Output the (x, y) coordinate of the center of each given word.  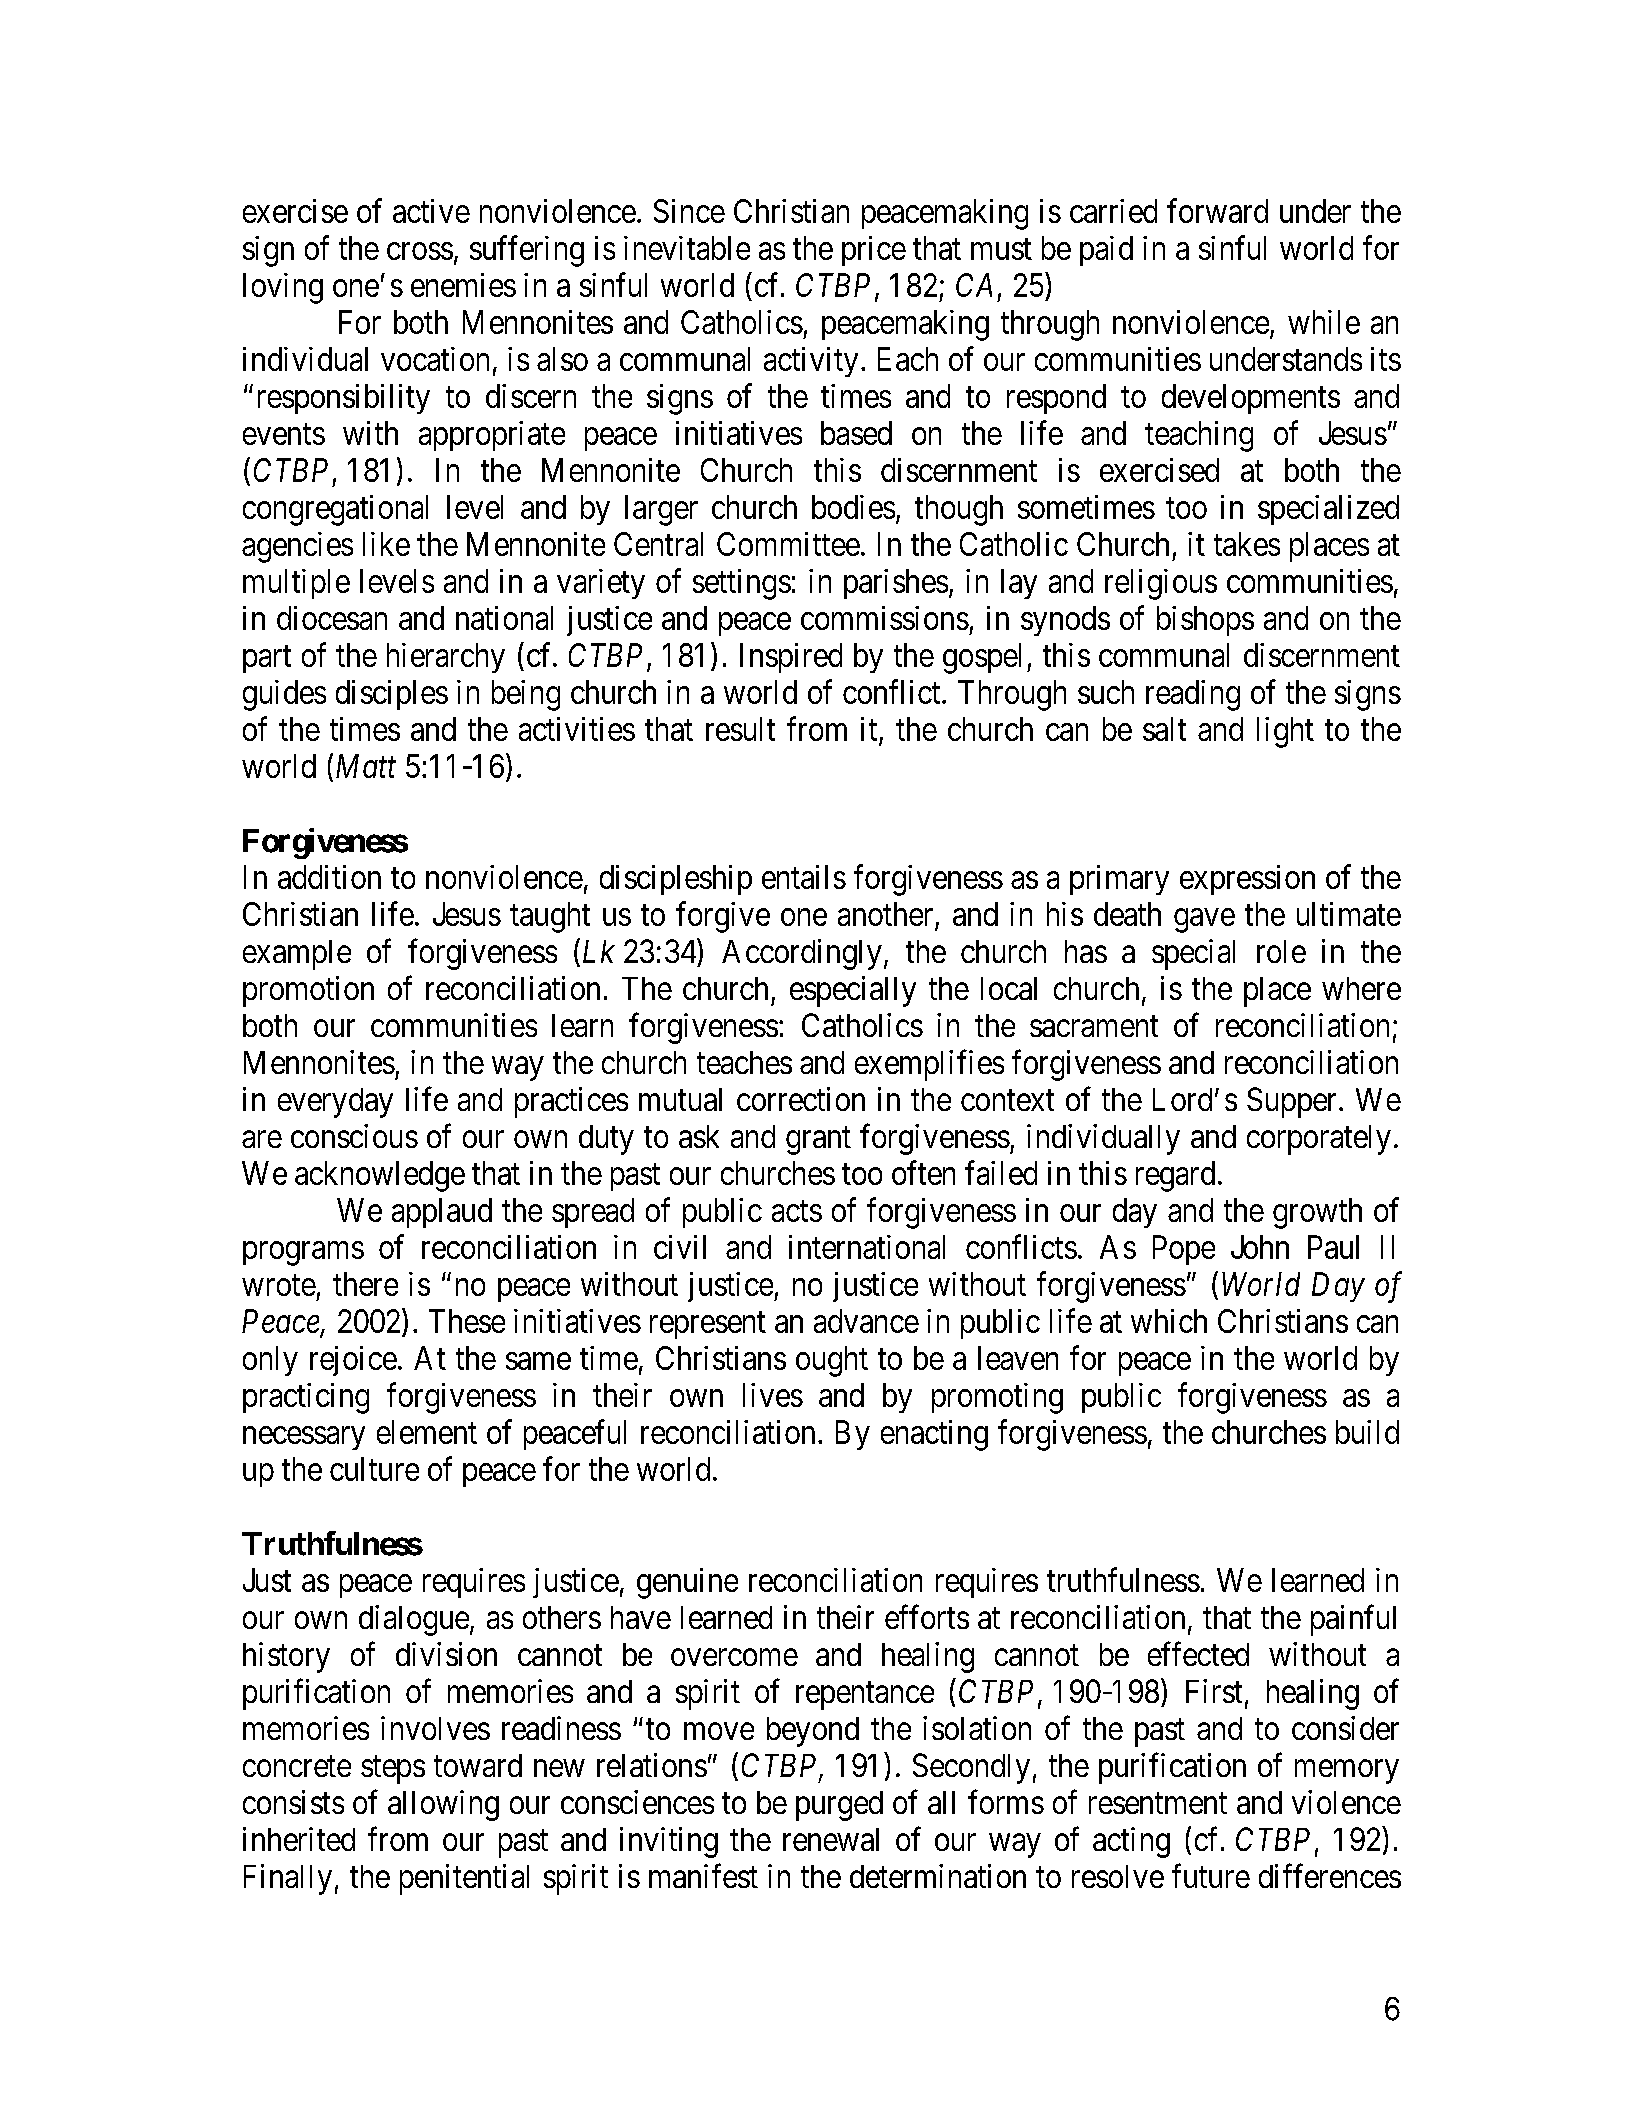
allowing (443, 1805)
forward (1217, 210)
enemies (463, 285)
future (1211, 1875)
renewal (831, 1839)
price (874, 251)
